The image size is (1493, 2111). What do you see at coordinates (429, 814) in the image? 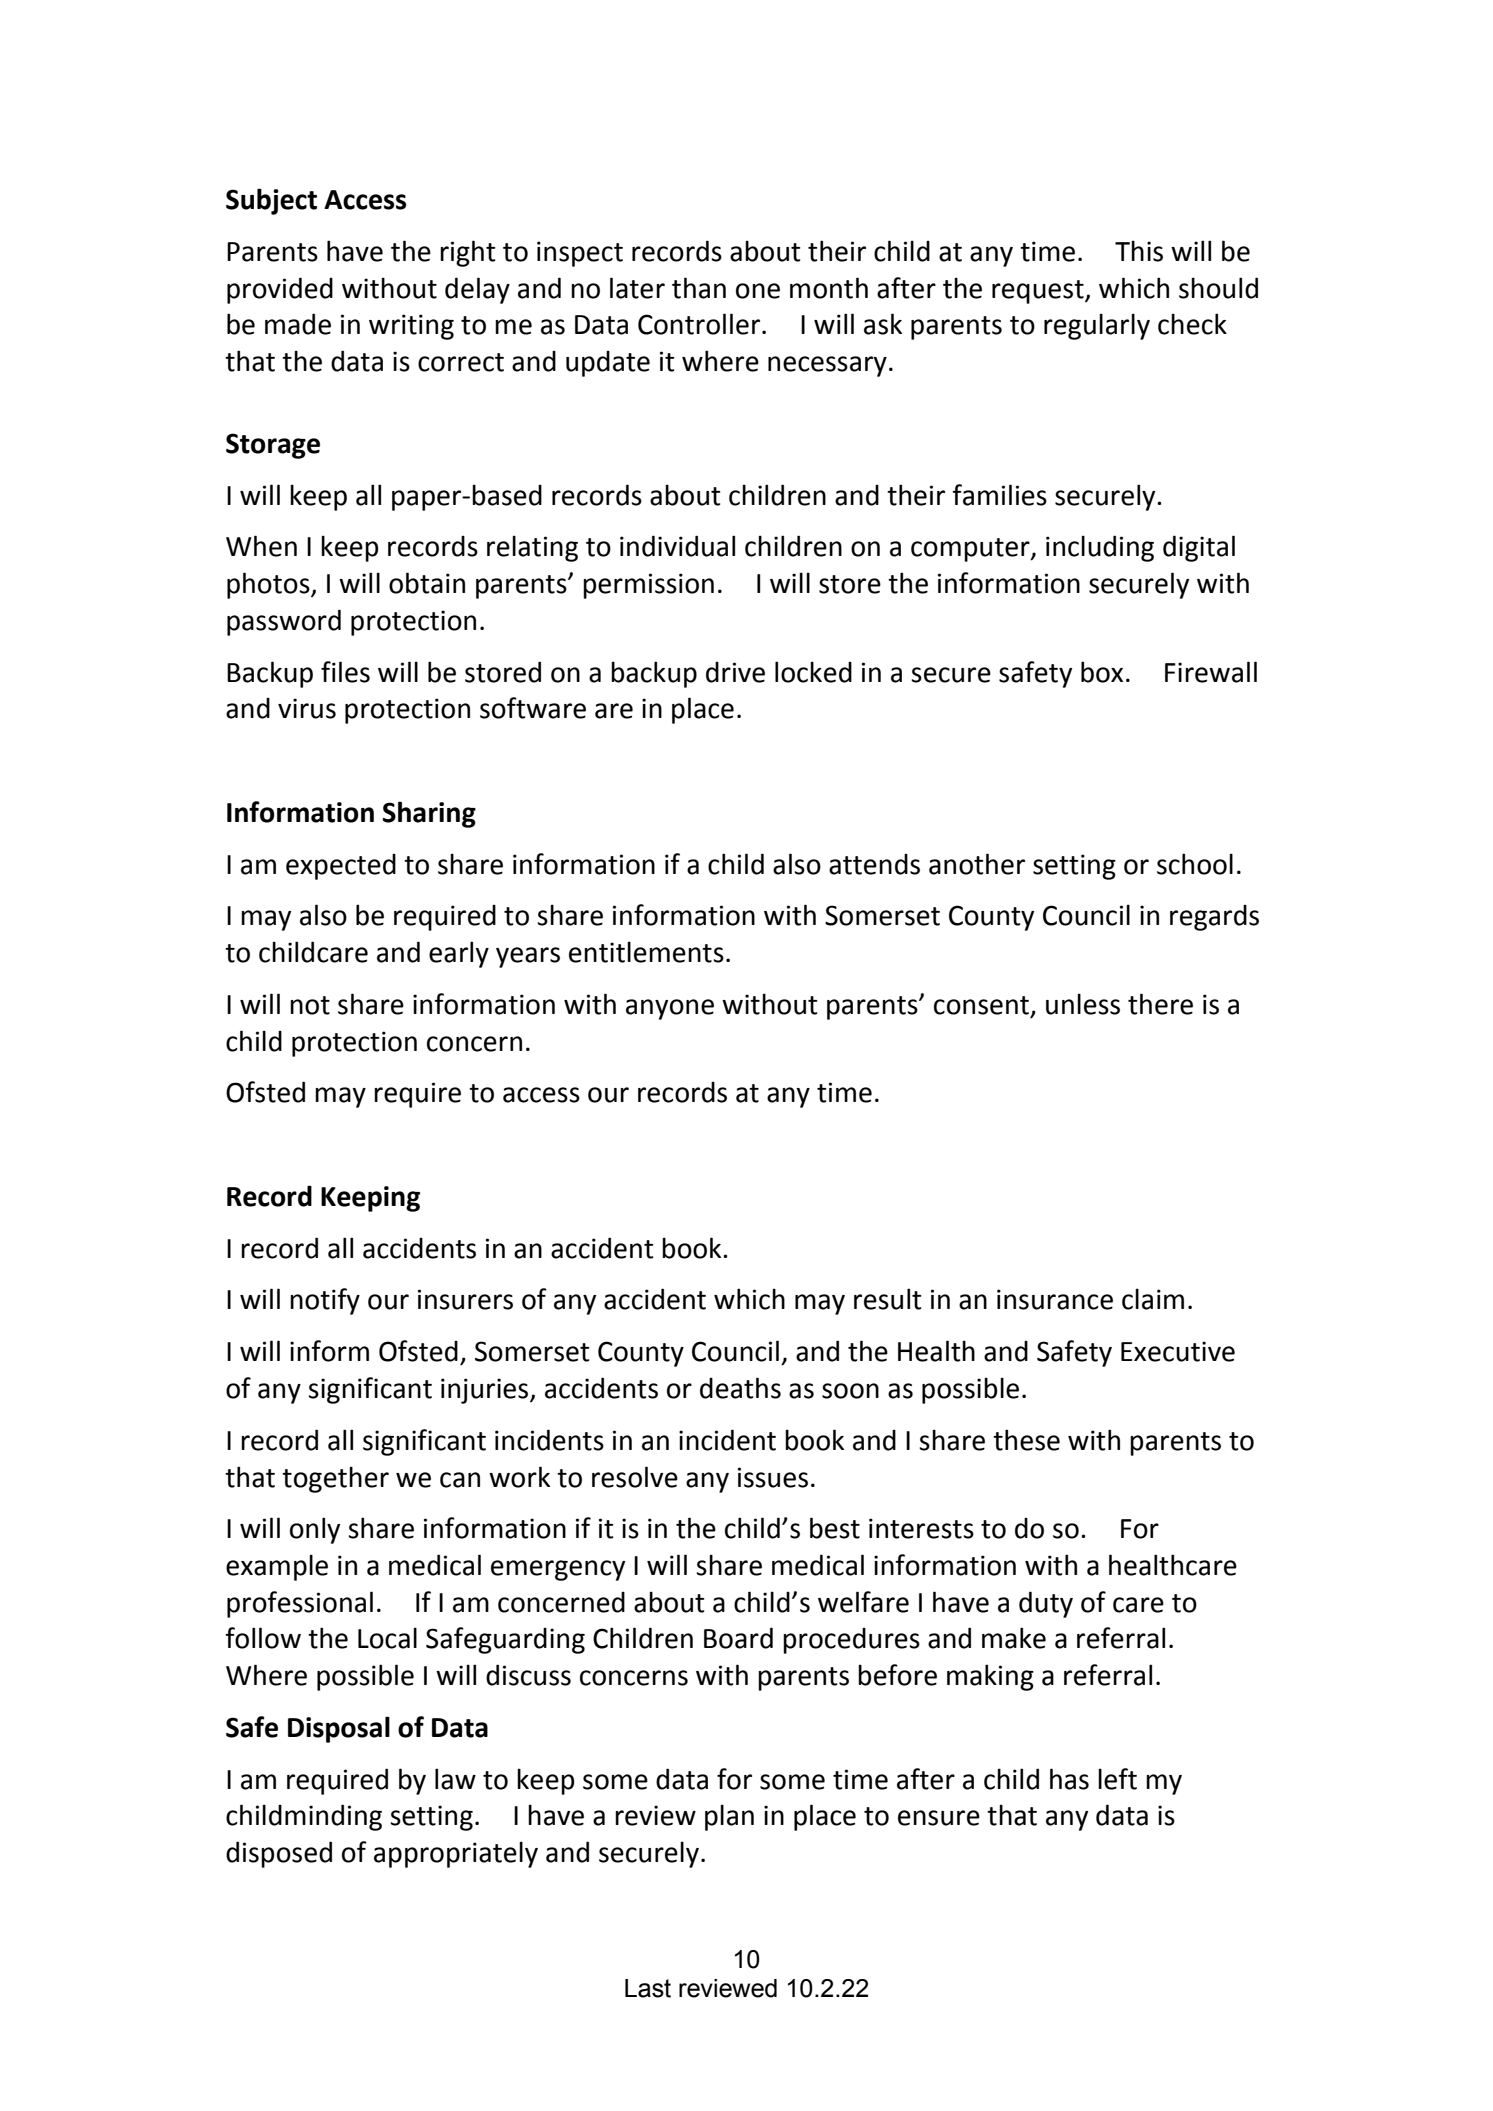
I see `Sharing` at bounding box center [429, 814].
